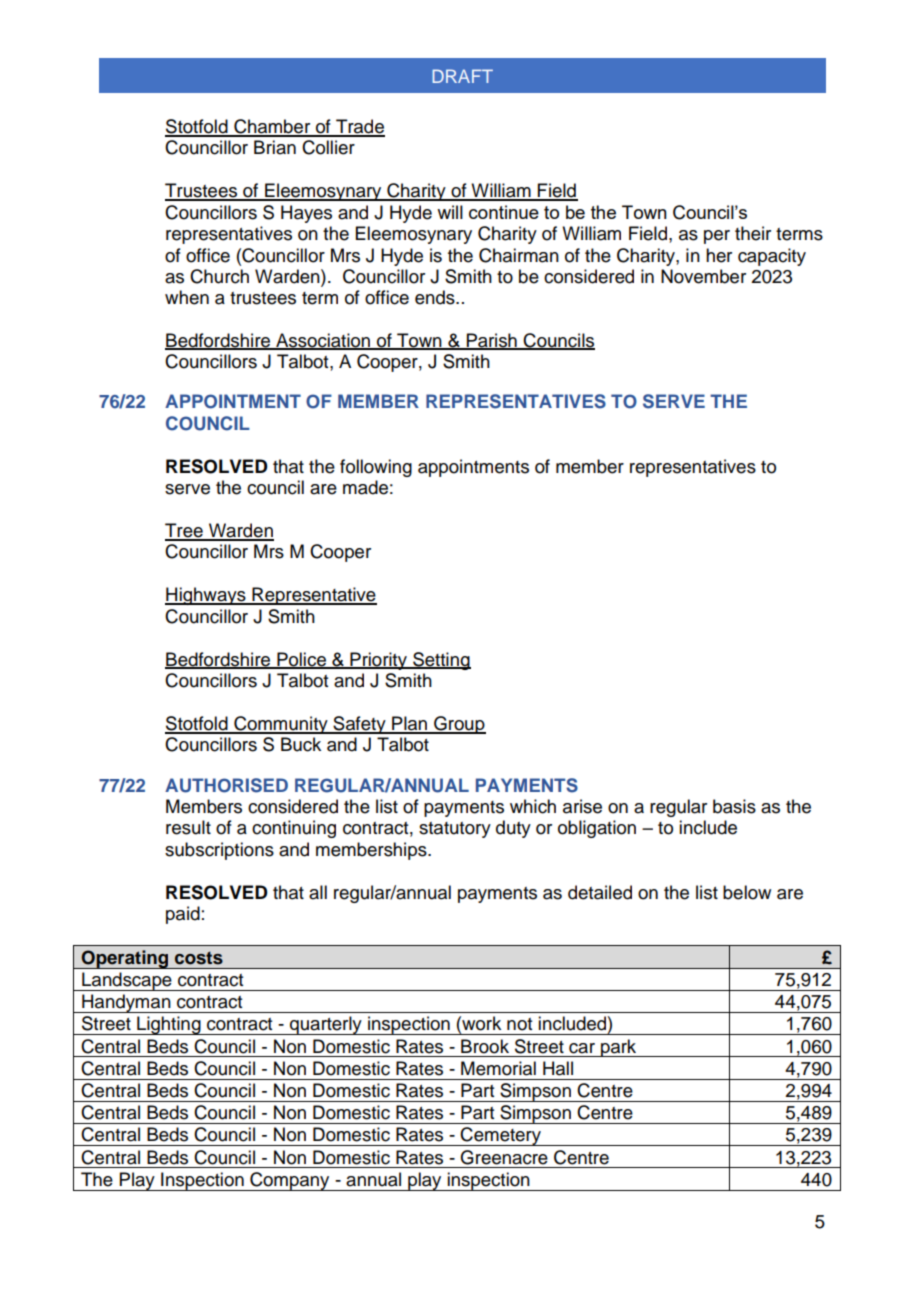  I want to click on below, so click(747, 892).
